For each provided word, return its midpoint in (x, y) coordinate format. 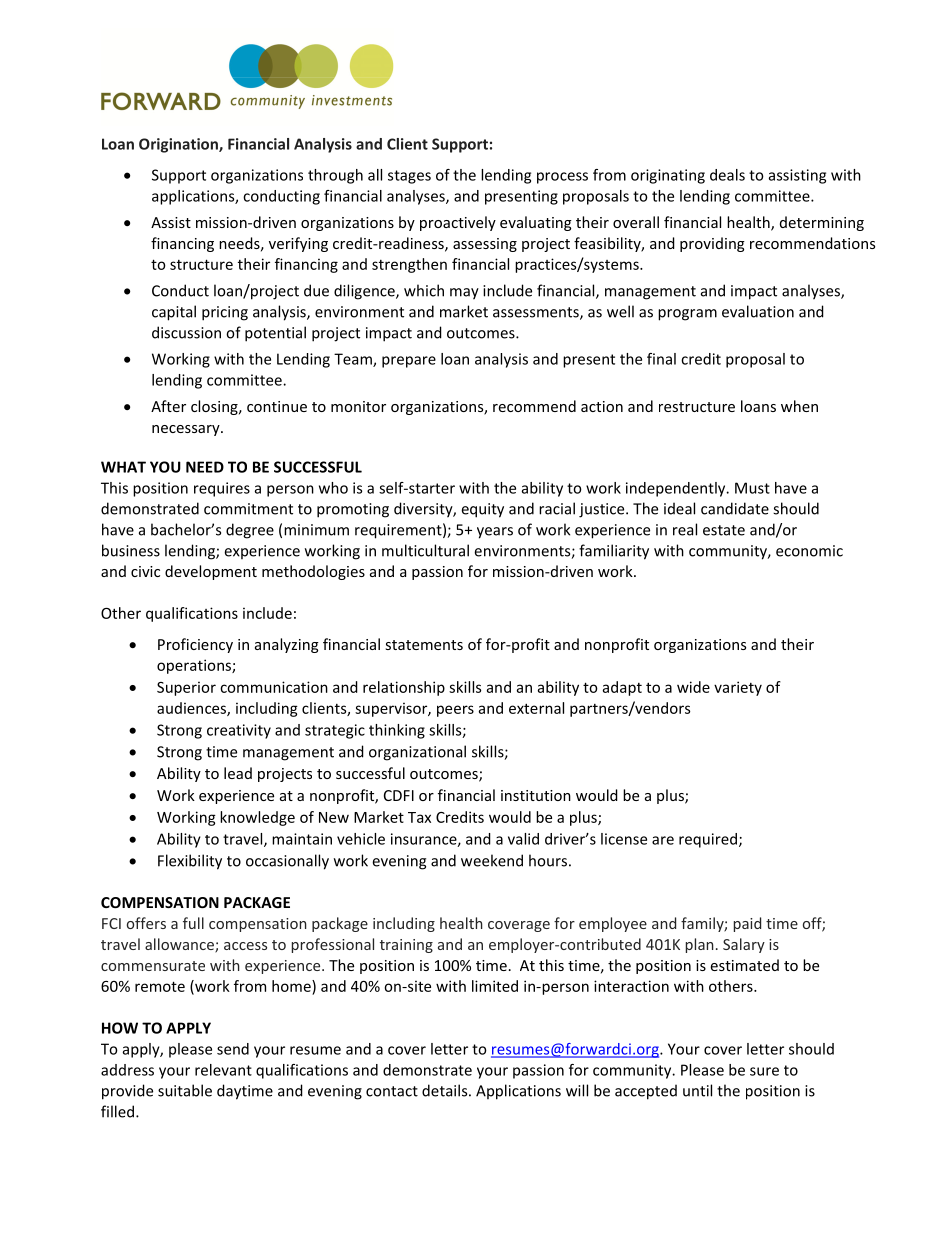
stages (409, 177)
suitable (185, 1090)
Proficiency (195, 645)
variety (738, 688)
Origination (179, 145)
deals (727, 175)
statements (424, 645)
